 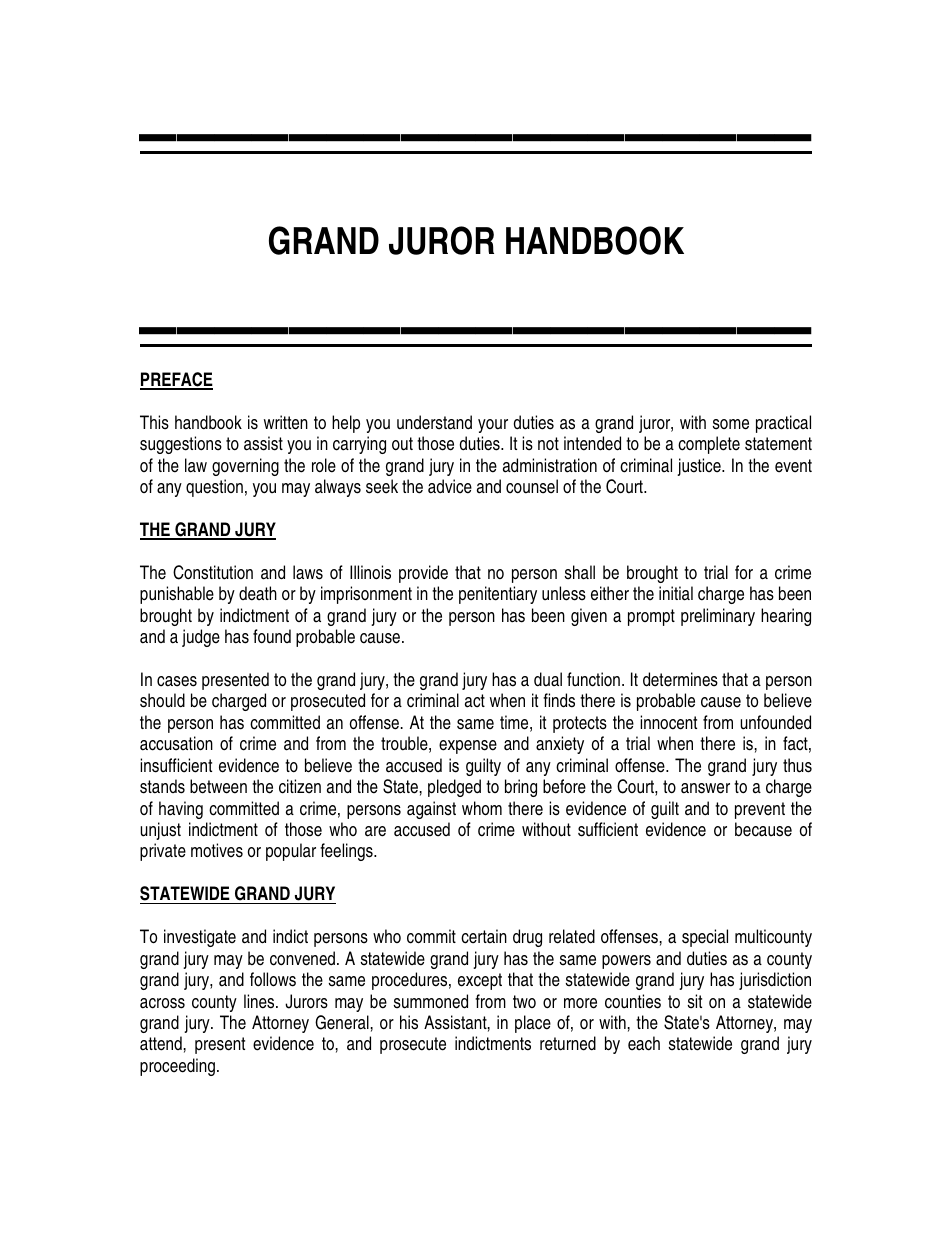 I want to click on each, so click(x=644, y=1043).
